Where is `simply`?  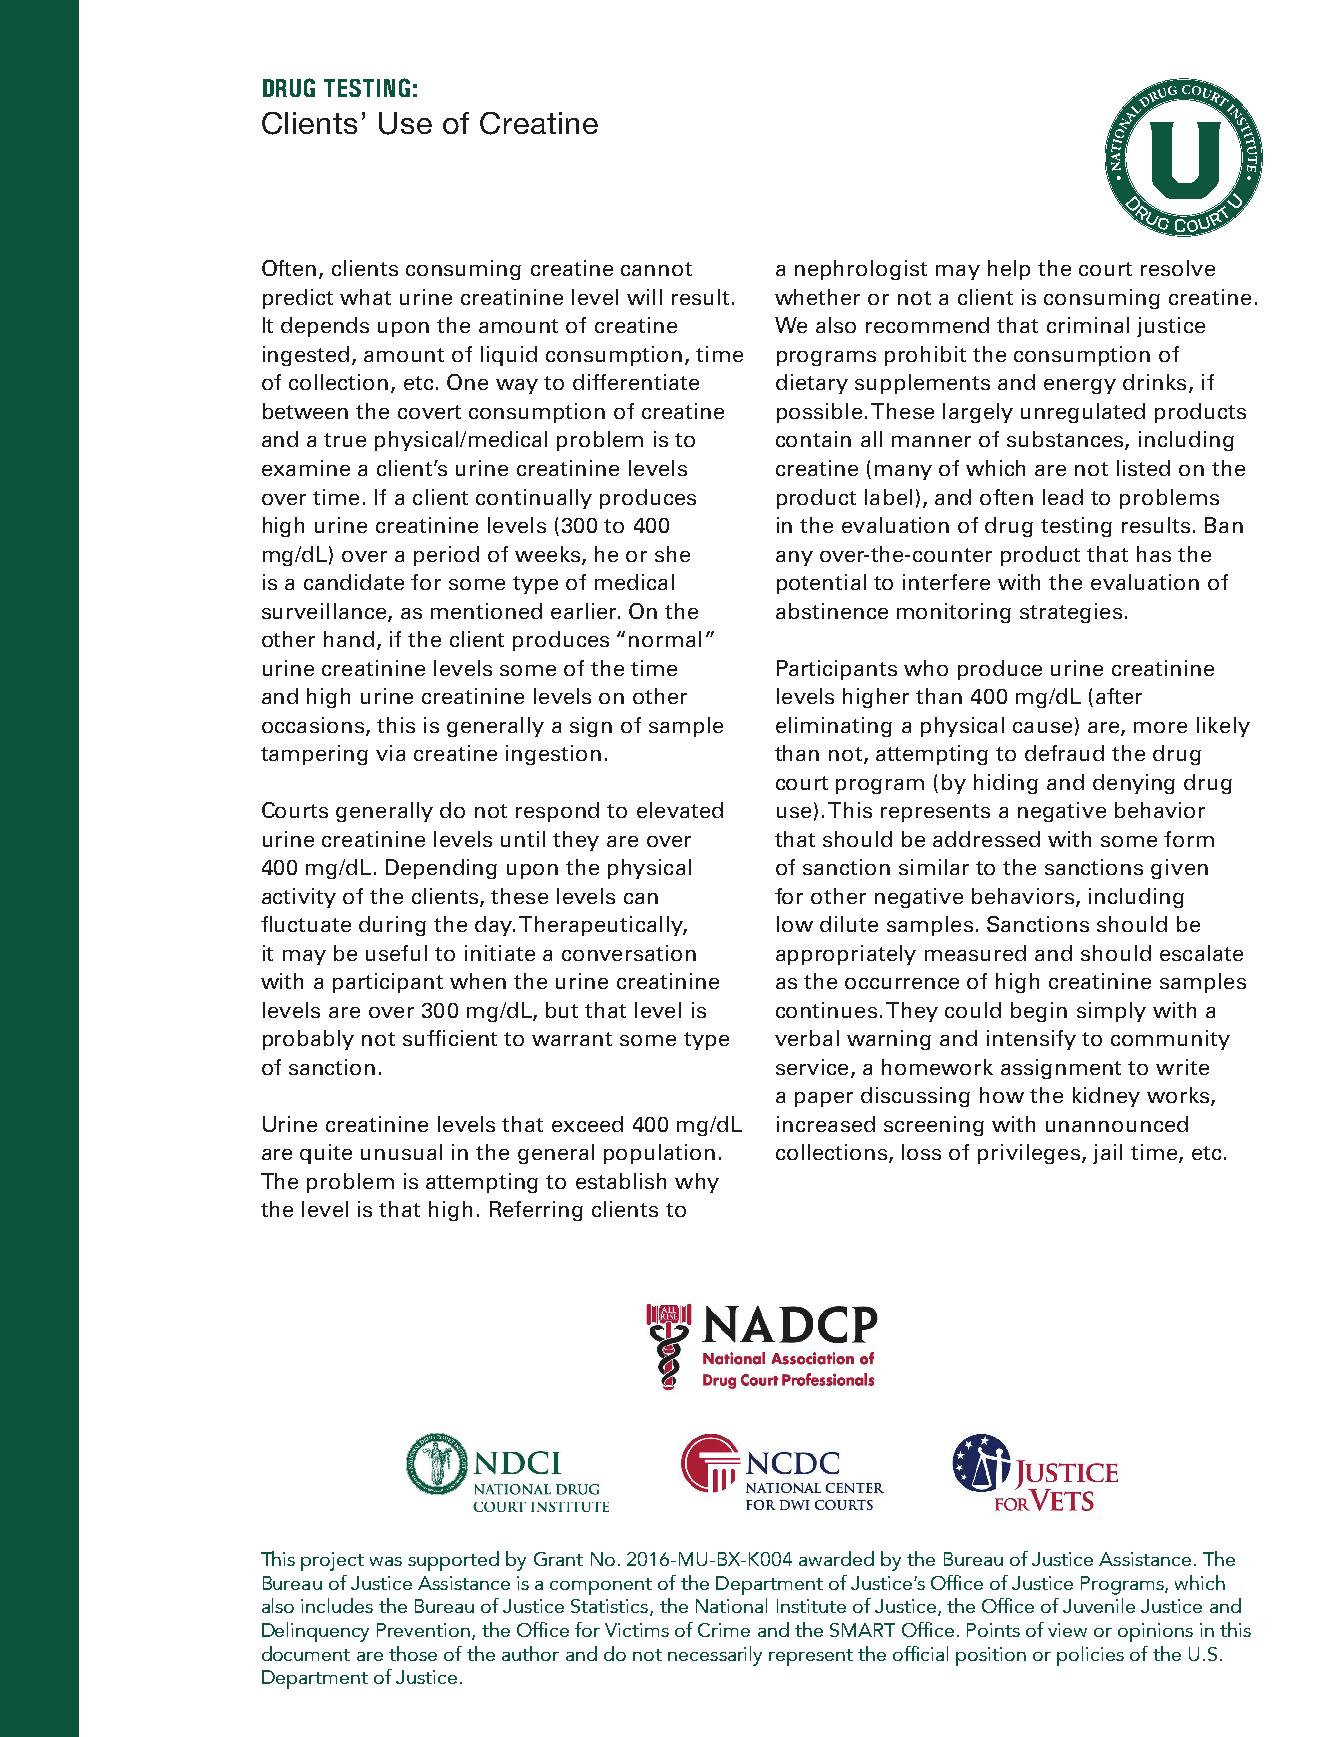
simply is located at coordinates (1111, 1012).
